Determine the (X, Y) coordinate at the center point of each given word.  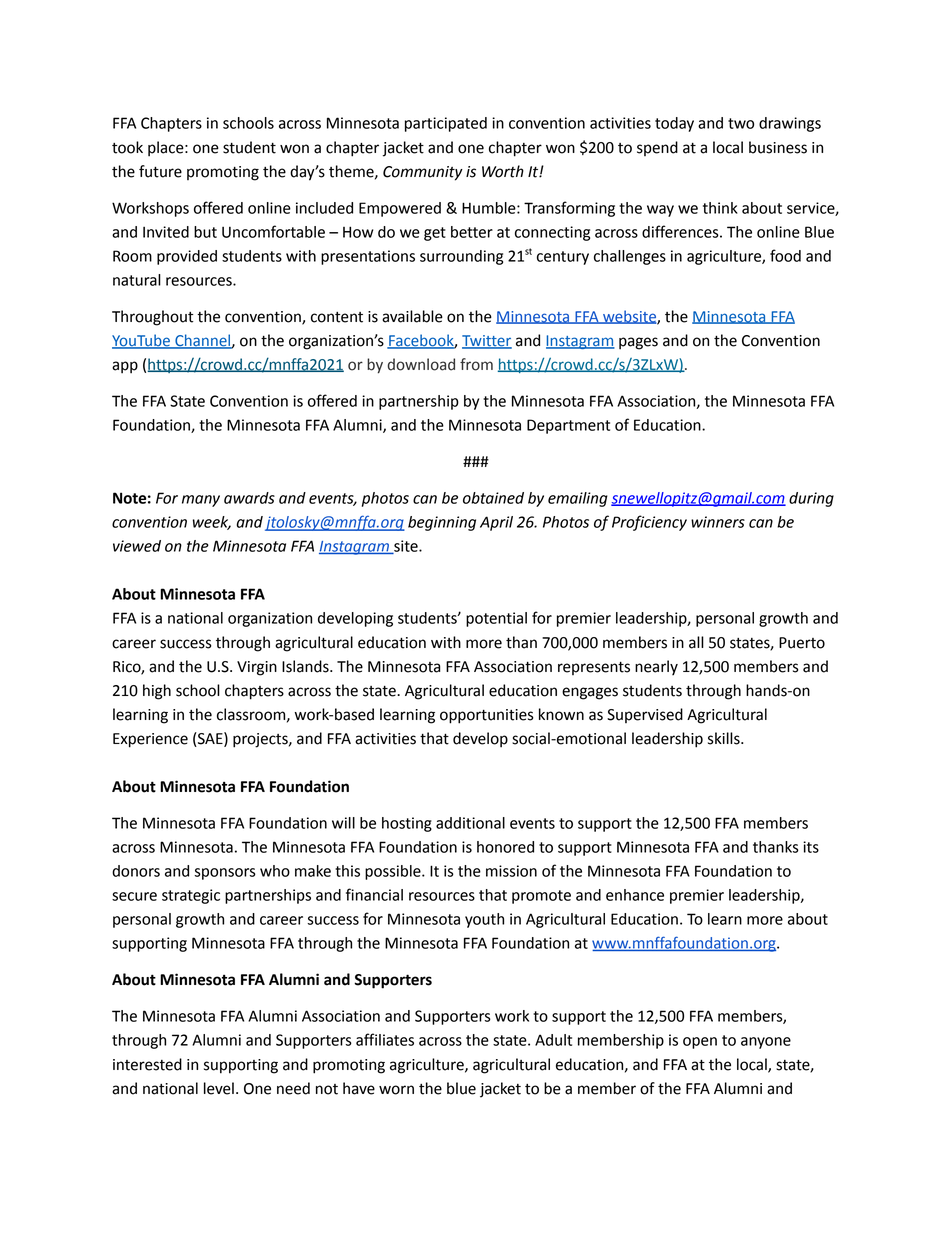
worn (396, 1090)
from (476, 364)
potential (496, 619)
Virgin (257, 668)
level (219, 1088)
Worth (503, 171)
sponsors (225, 874)
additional (470, 823)
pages (638, 343)
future (160, 171)
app (125, 367)
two (741, 123)
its (811, 847)
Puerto (802, 643)
